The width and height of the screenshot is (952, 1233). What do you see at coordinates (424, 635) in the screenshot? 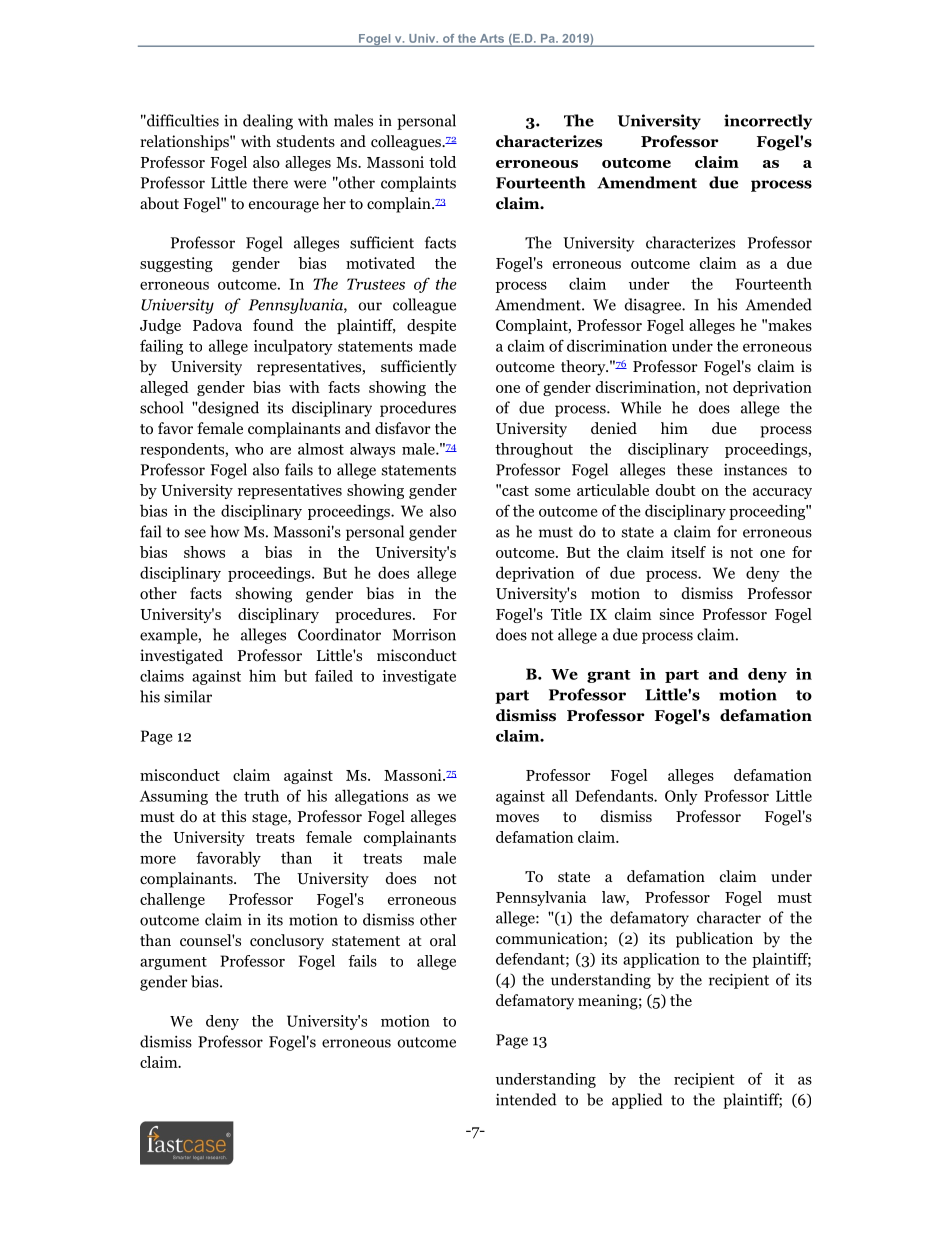
I see `Morrison` at bounding box center [424, 635].
